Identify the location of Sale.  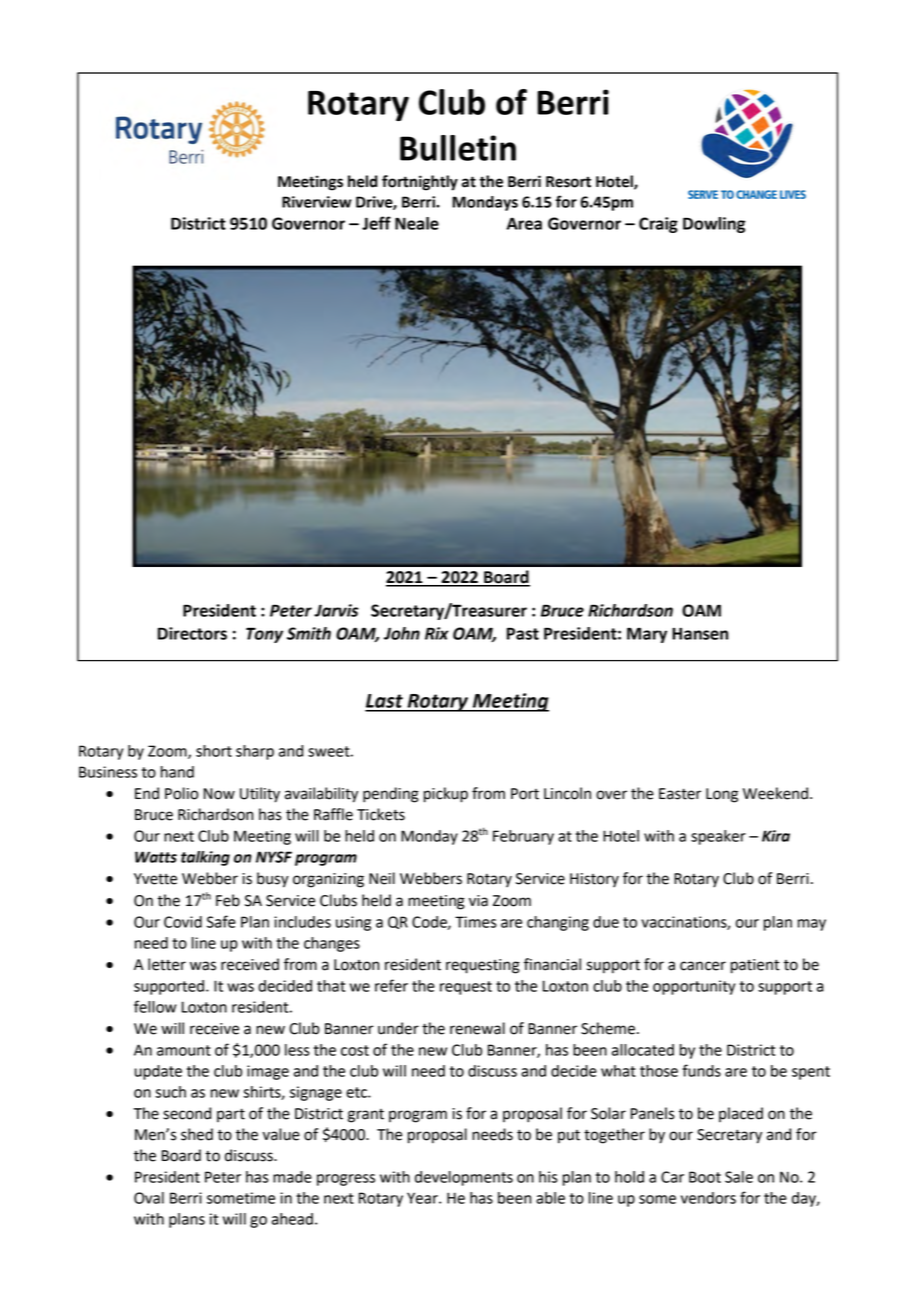
(739, 1177).
